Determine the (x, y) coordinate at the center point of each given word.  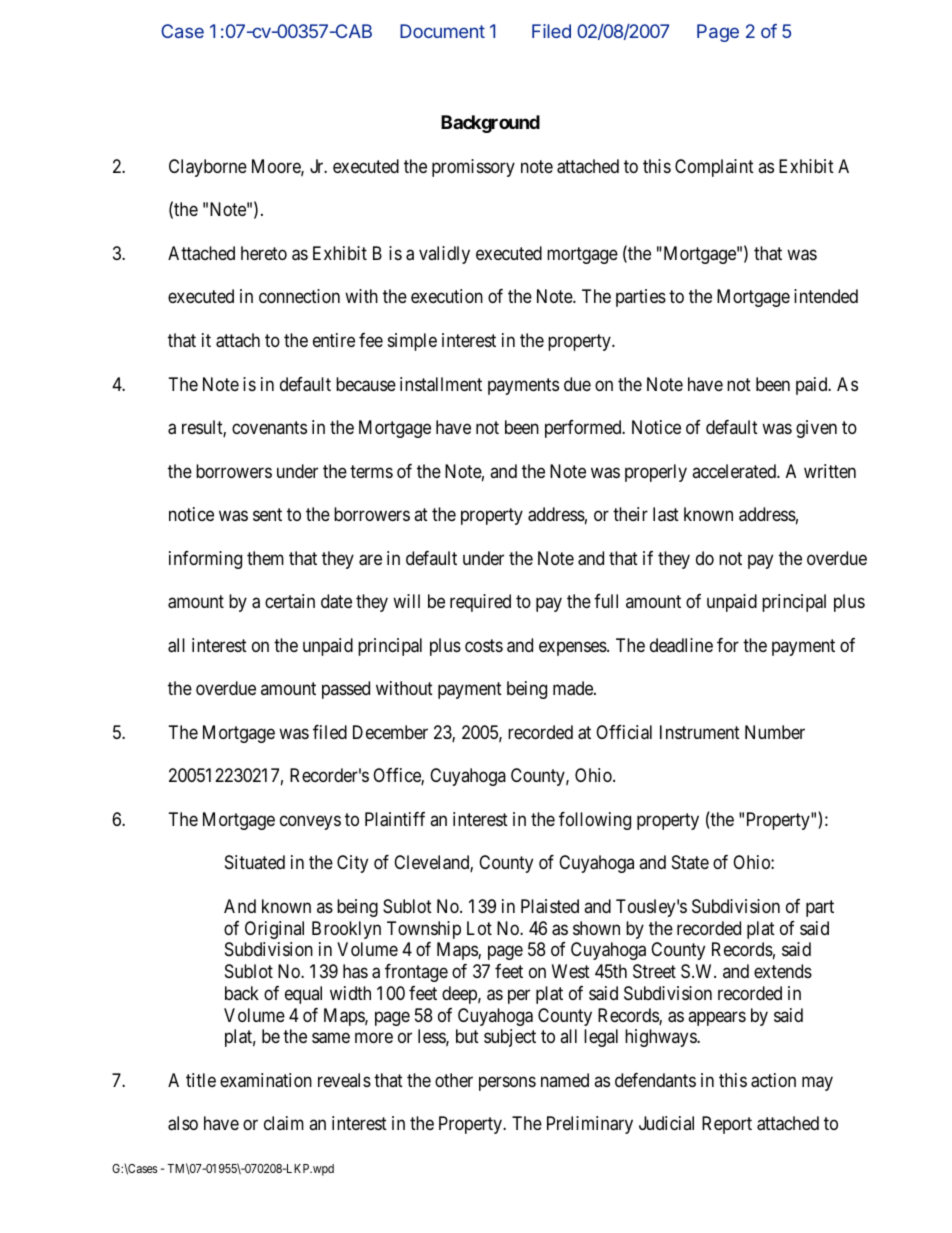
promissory (473, 168)
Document (442, 31)
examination (266, 1080)
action (773, 1080)
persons (507, 1083)
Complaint (714, 168)
